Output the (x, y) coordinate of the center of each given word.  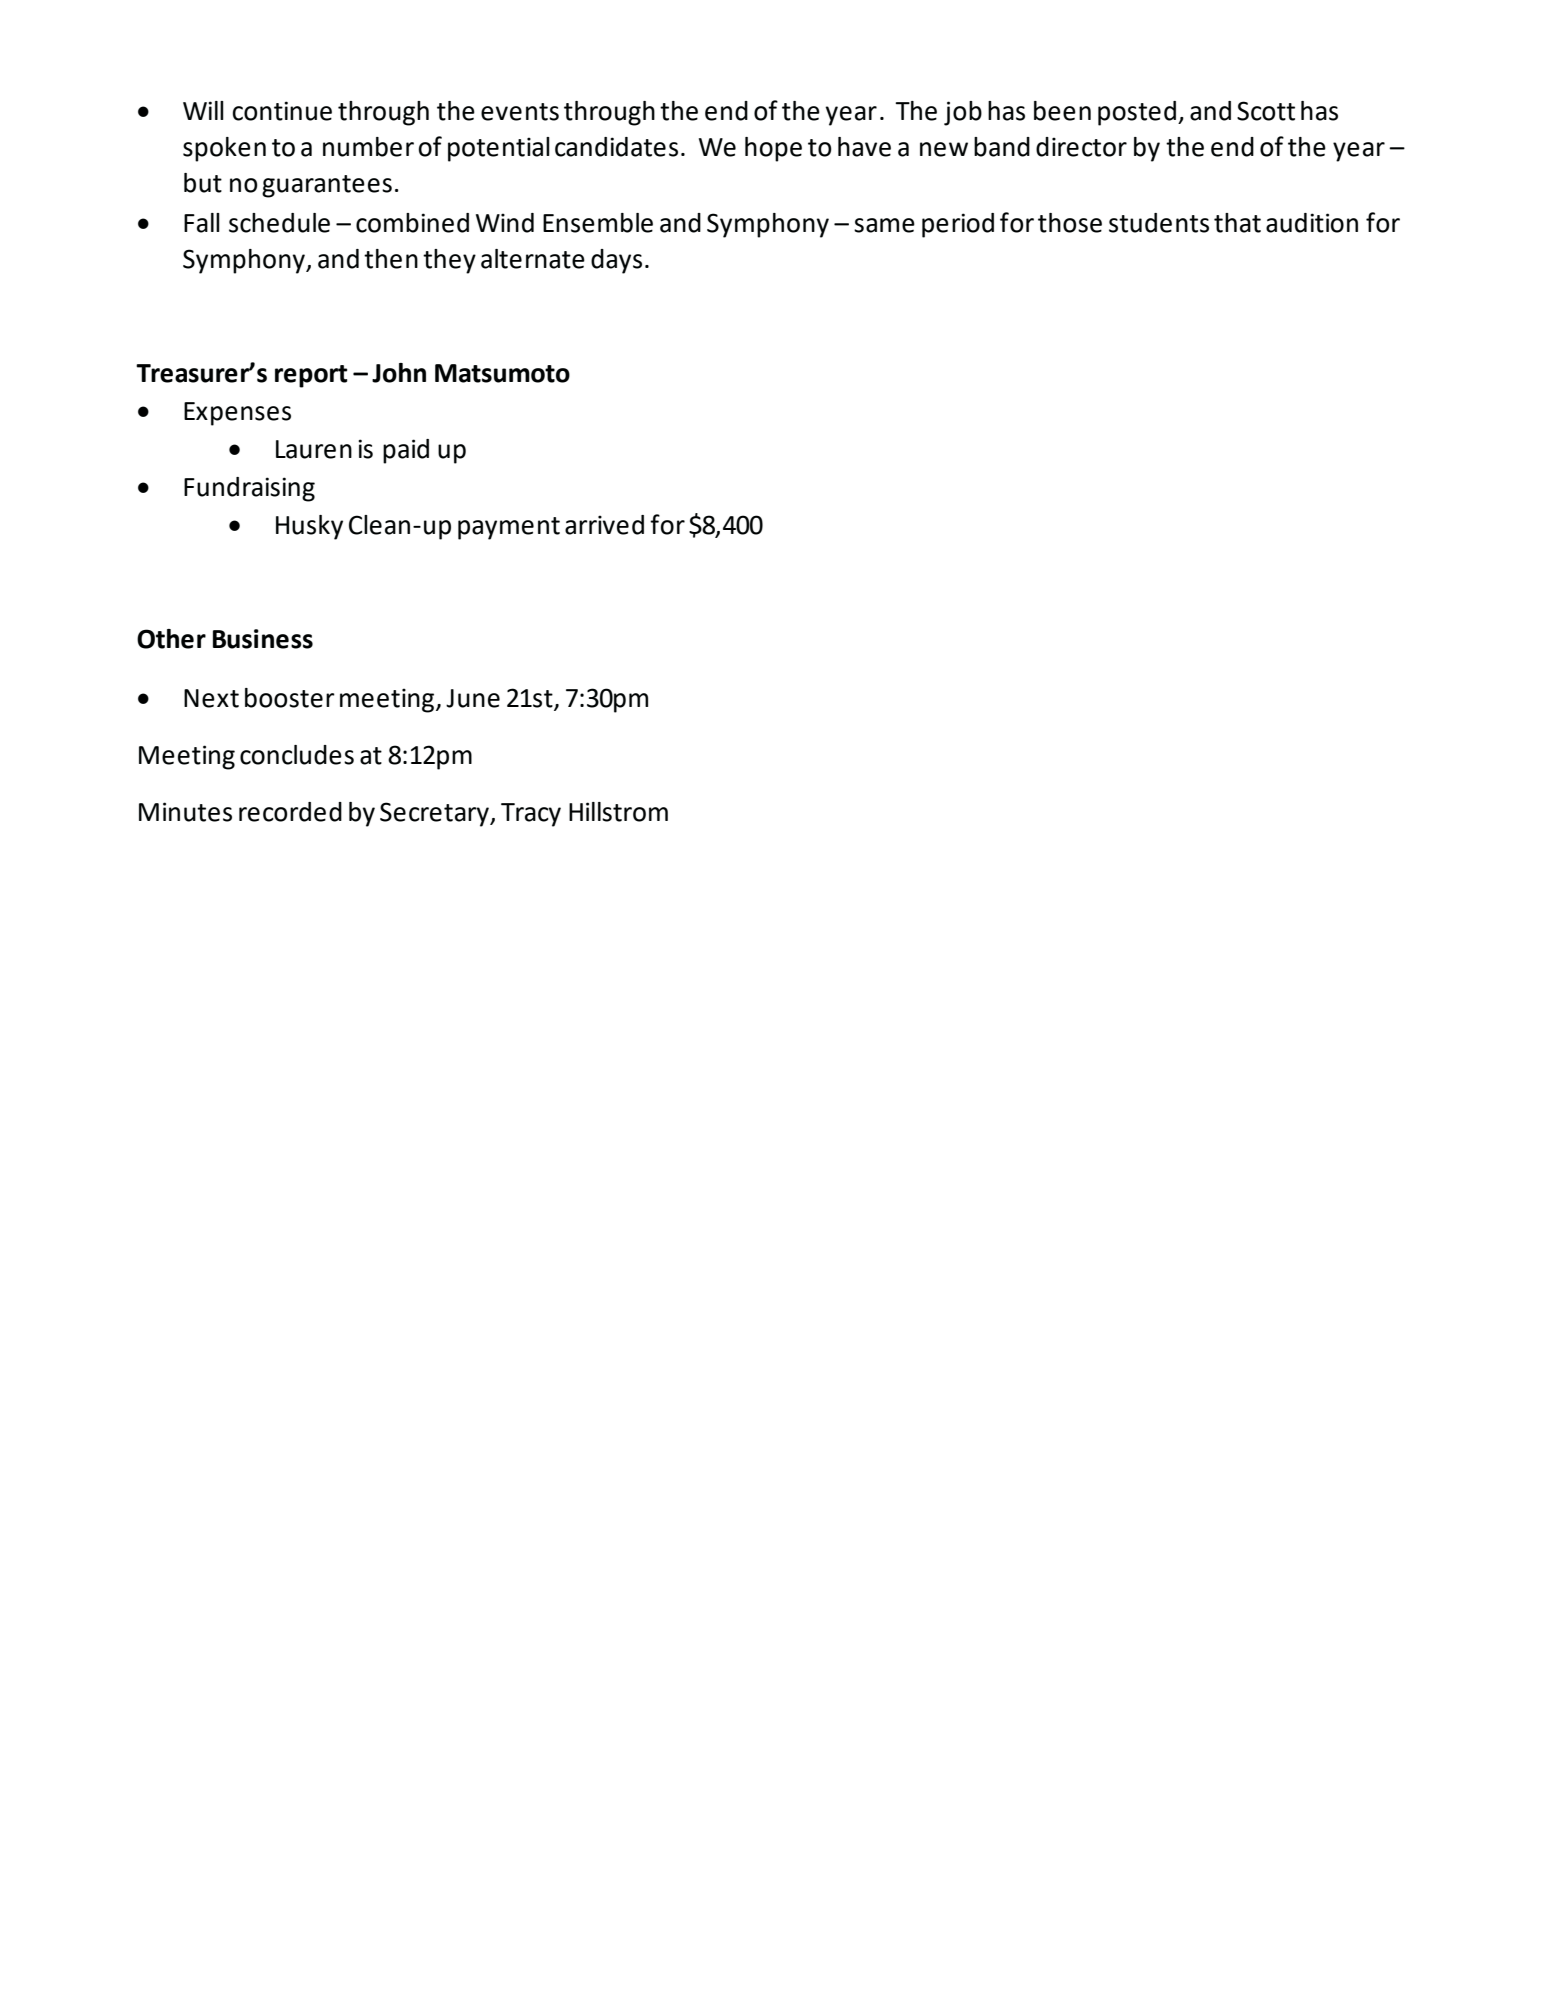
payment (509, 528)
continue (282, 111)
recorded (290, 812)
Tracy (531, 815)
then (391, 259)
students (1159, 223)
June (473, 698)
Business (263, 639)
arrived (604, 525)
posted (1137, 113)
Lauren (314, 449)
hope (773, 149)
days (616, 261)
